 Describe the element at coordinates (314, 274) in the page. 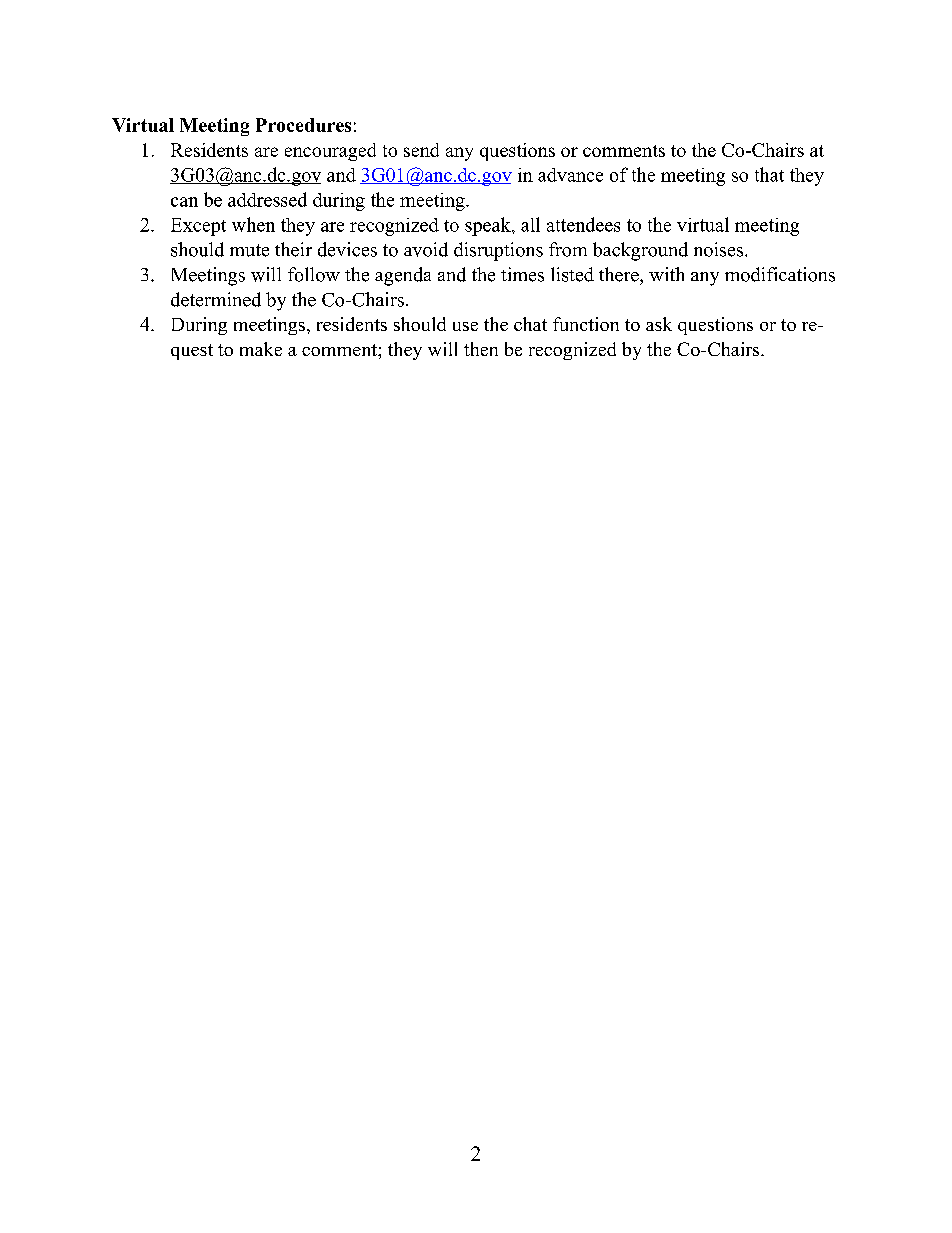

I see `follow` at that location.
